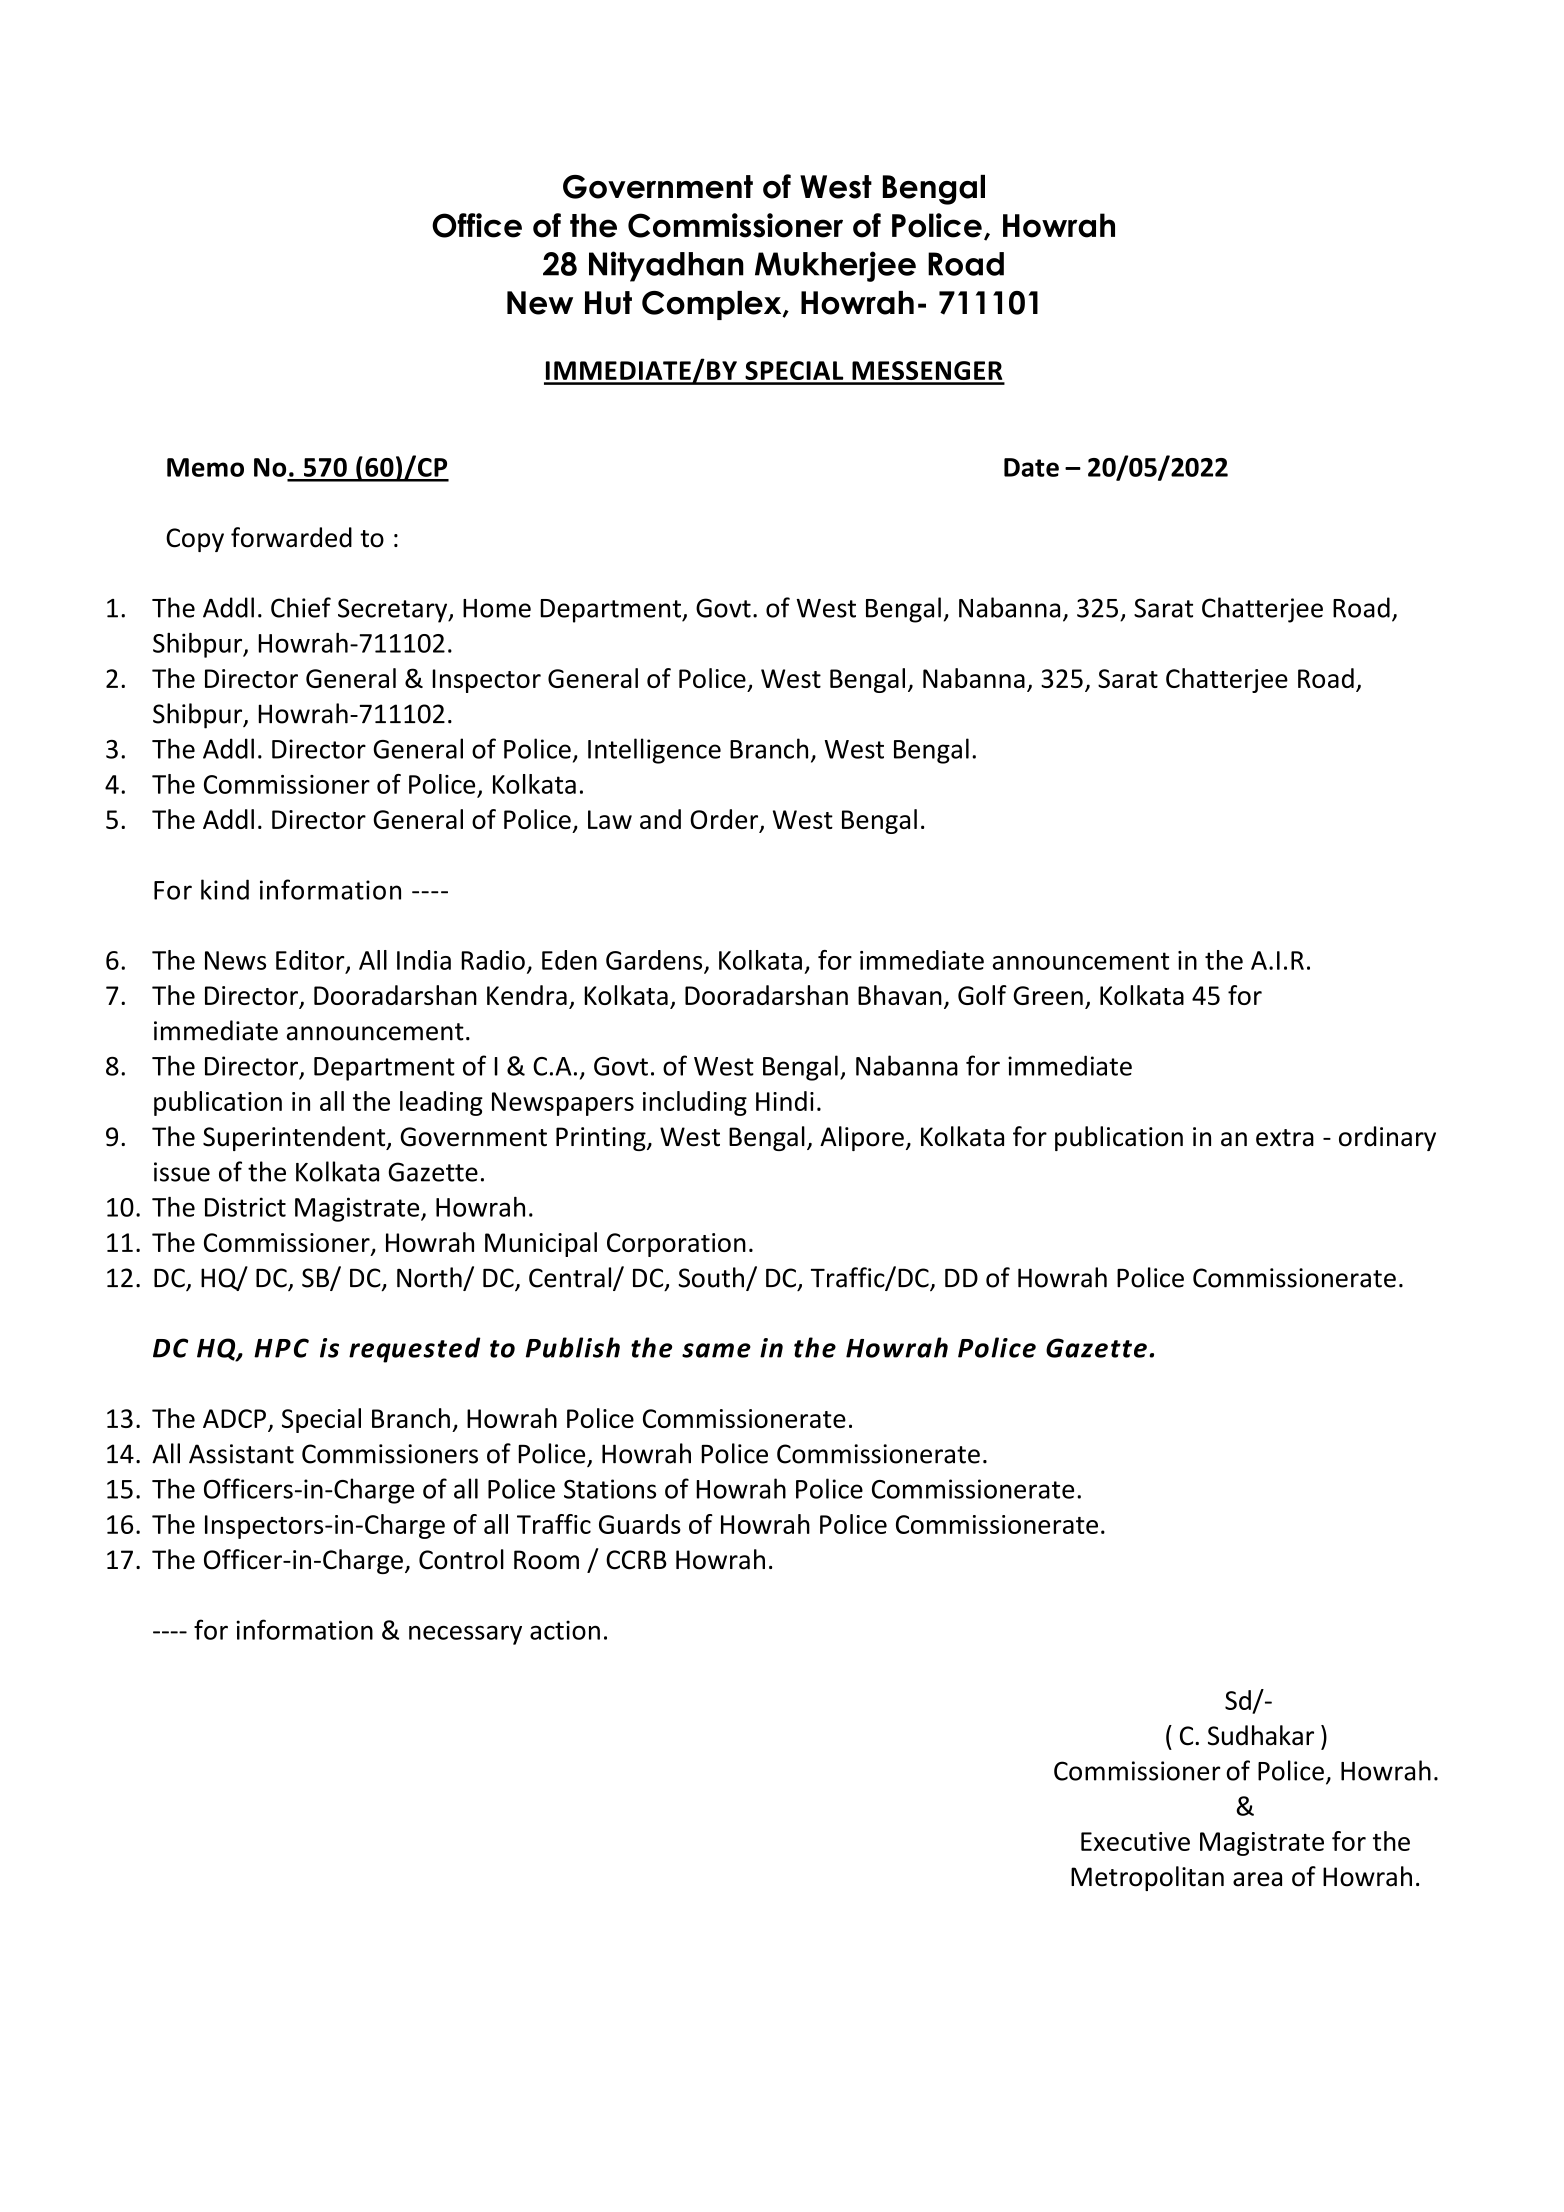 The height and width of the document is (2212, 1564). Describe the element at coordinates (295, 1138) in the document. I see `Superintendent` at that location.
